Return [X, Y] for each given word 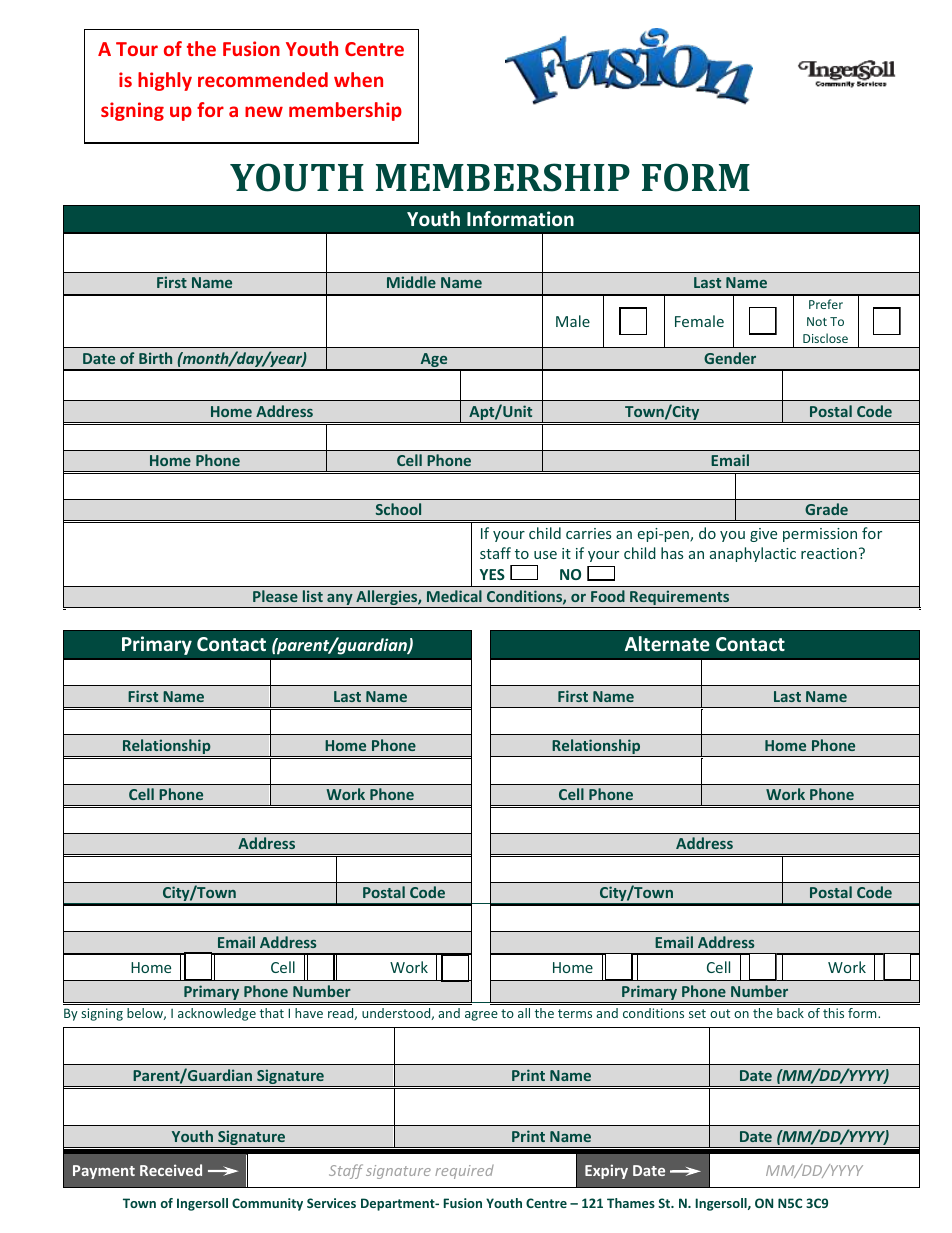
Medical [454, 596]
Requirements [680, 599]
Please [275, 596]
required [464, 1172]
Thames [631, 1203]
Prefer [826, 304]
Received [171, 1170]
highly [165, 81]
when [358, 79]
